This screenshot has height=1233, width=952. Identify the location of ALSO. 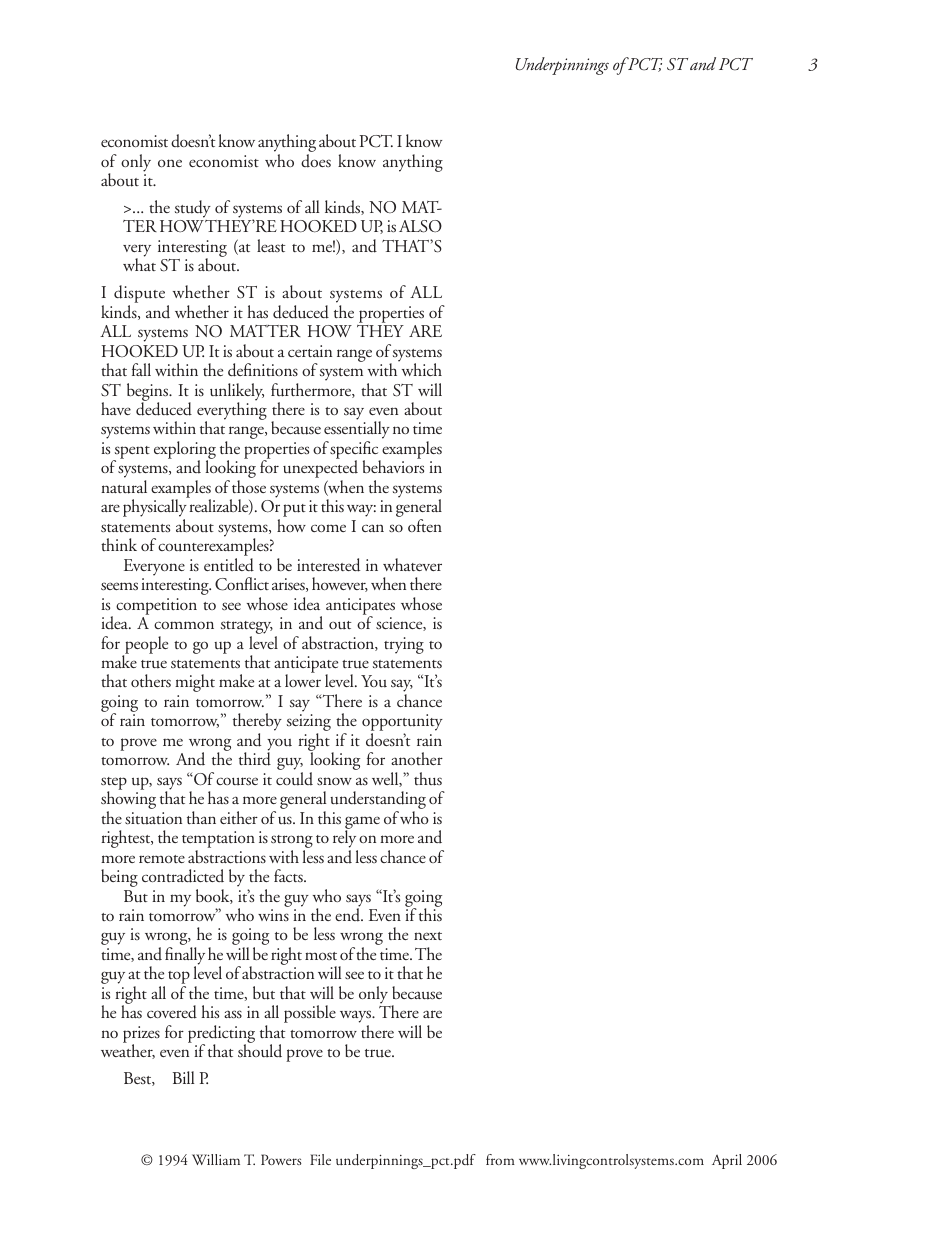
(420, 226).
